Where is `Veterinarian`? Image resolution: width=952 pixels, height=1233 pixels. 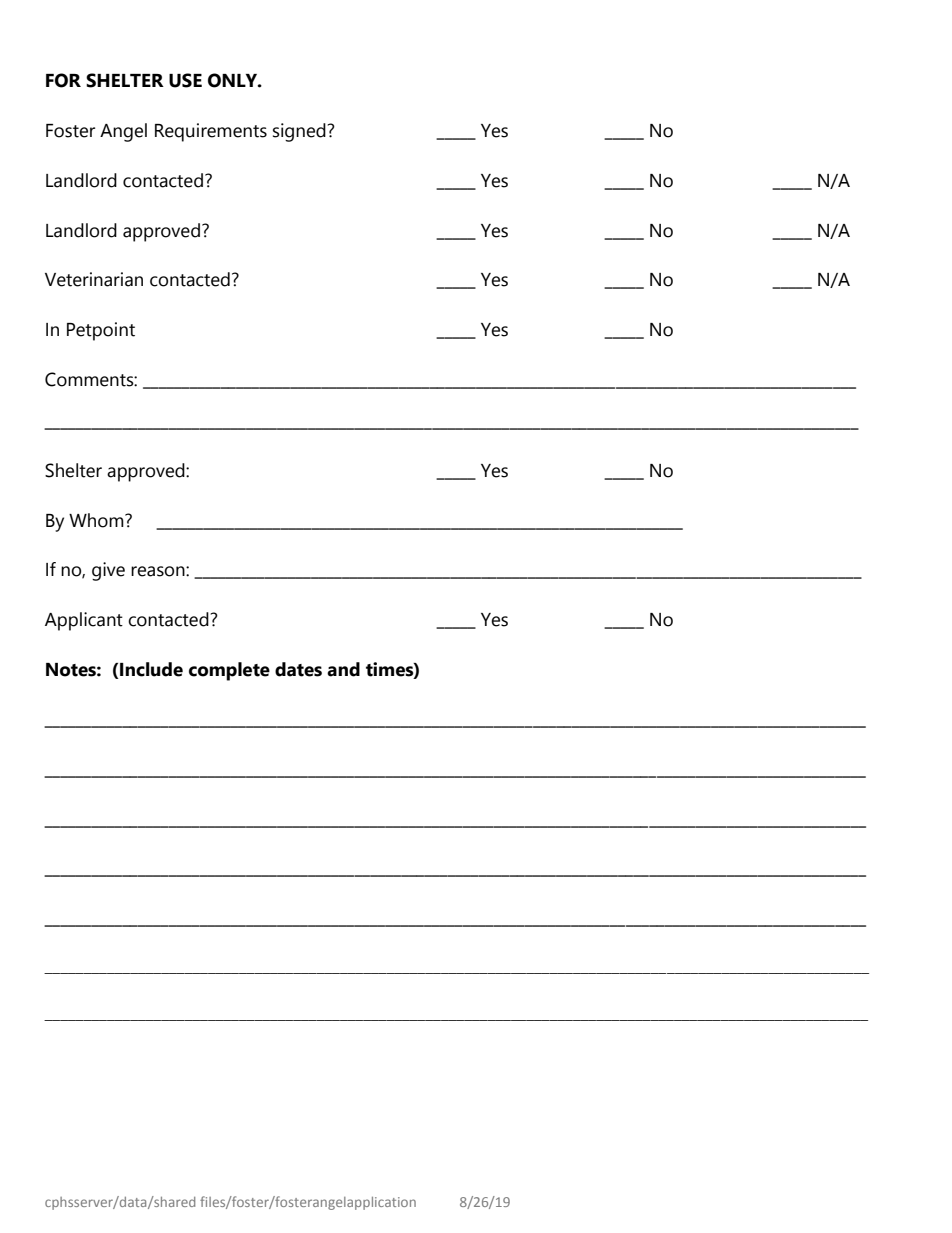 Veterinarian is located at coordinates (94, 279).
